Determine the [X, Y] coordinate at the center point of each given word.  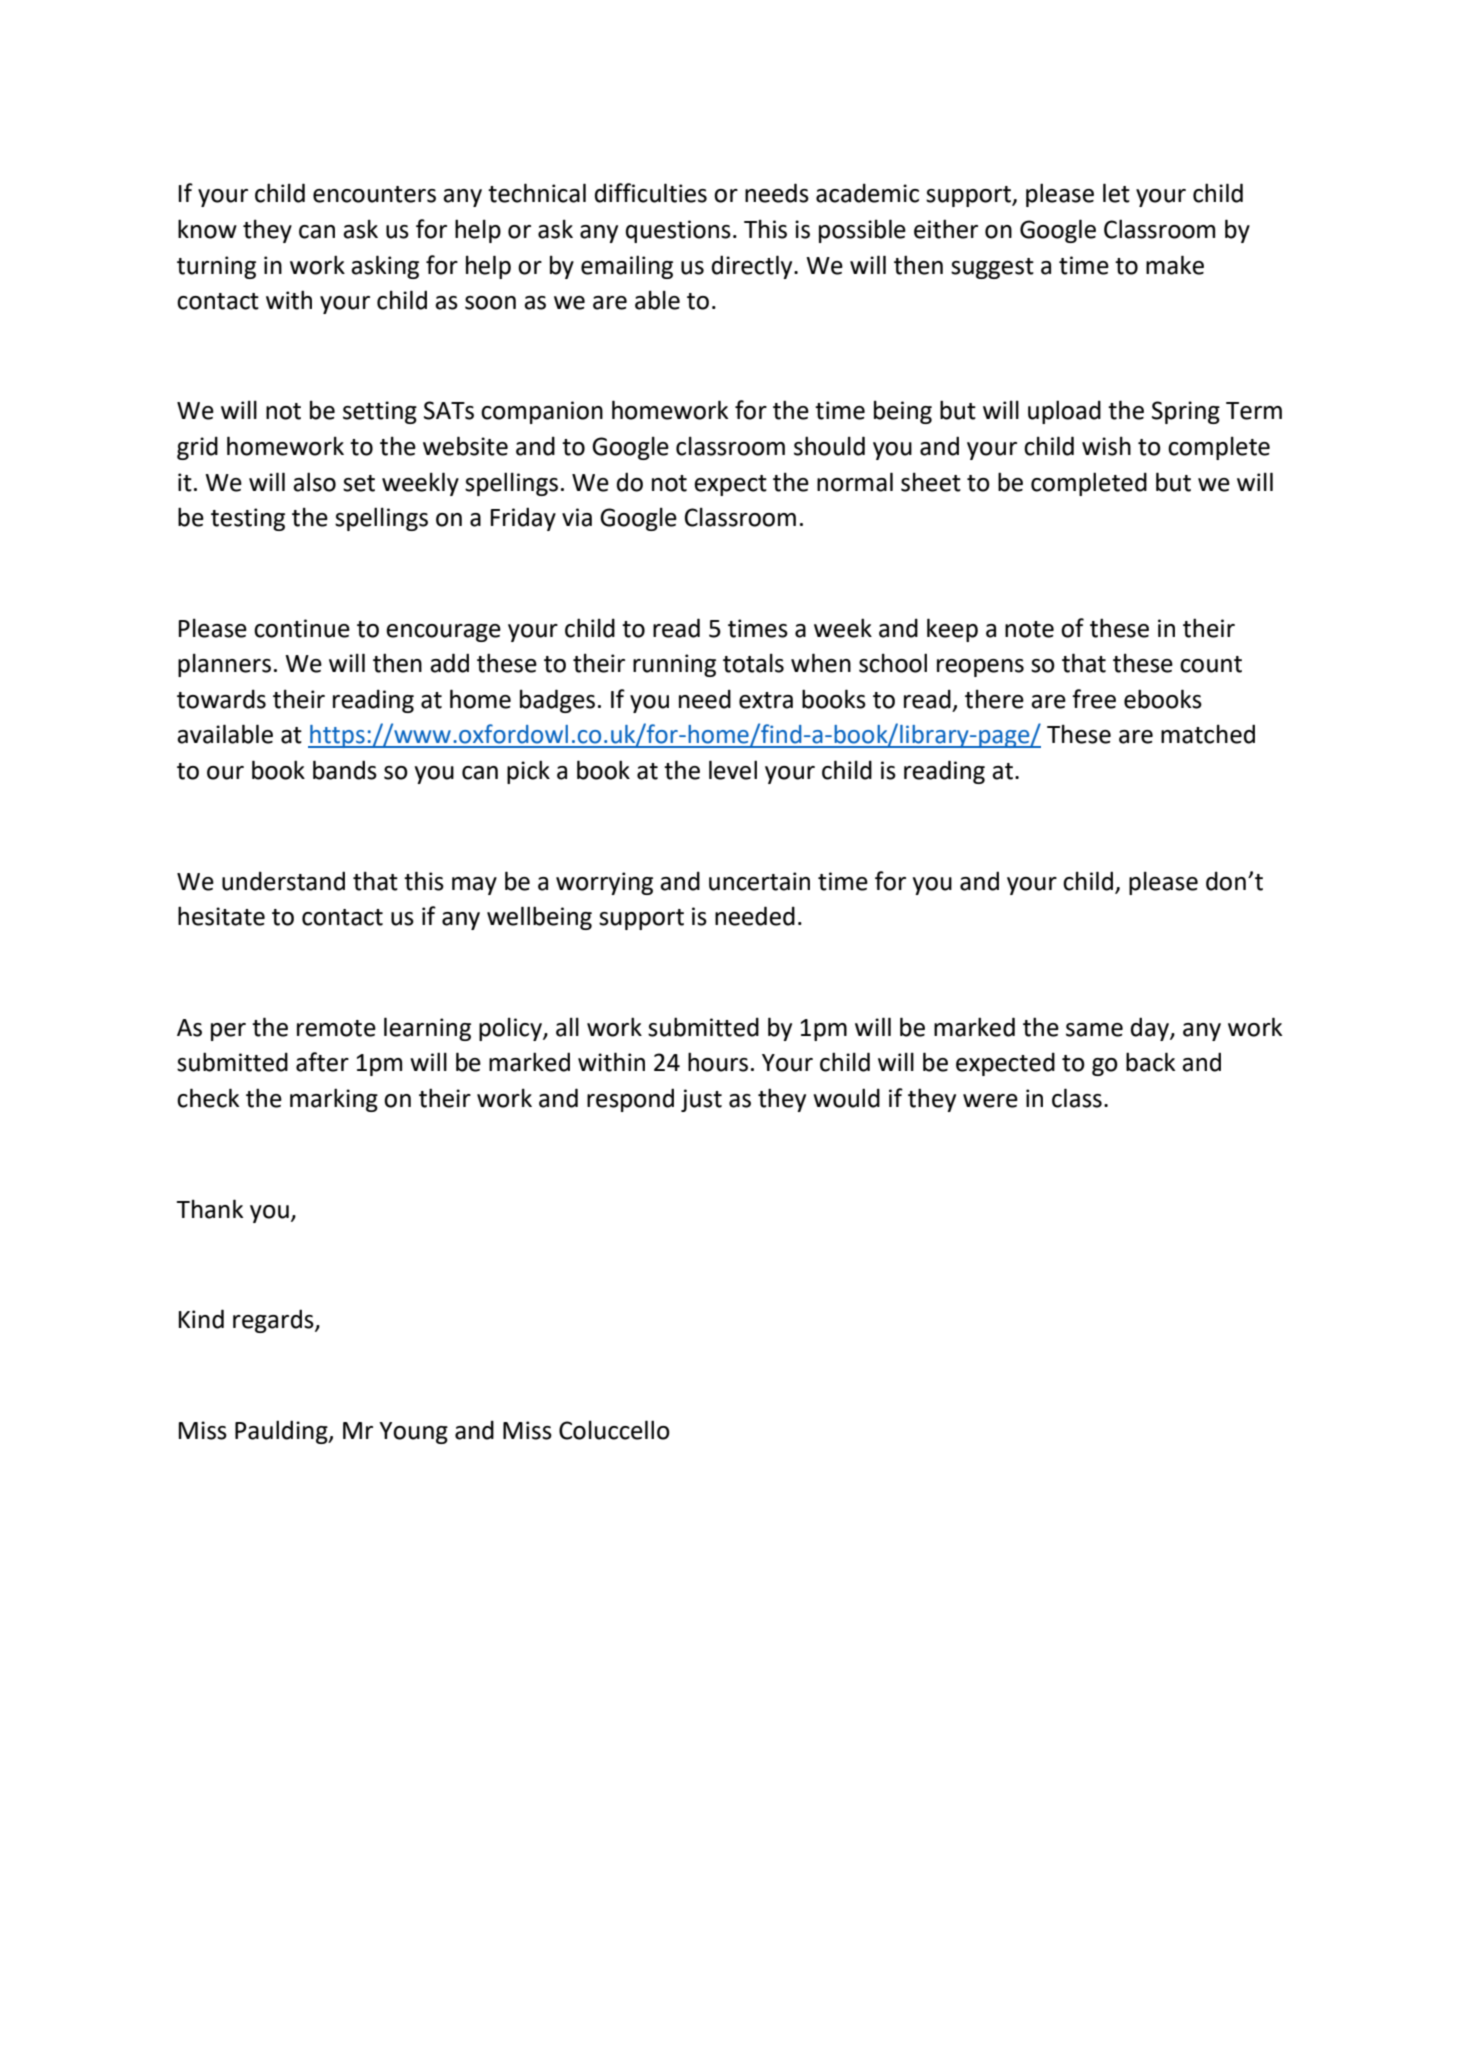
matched [1208, 734]
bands [345, 770]
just [701, 1100]
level [733, 770]
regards [274, 1321]
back [1150, 1062]
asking [385, 267]
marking [334, 1100]
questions [678, 231]
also [314, 482]
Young [413, 1433]
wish [1106, 446]
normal [855, 482]
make [1175, 265]
